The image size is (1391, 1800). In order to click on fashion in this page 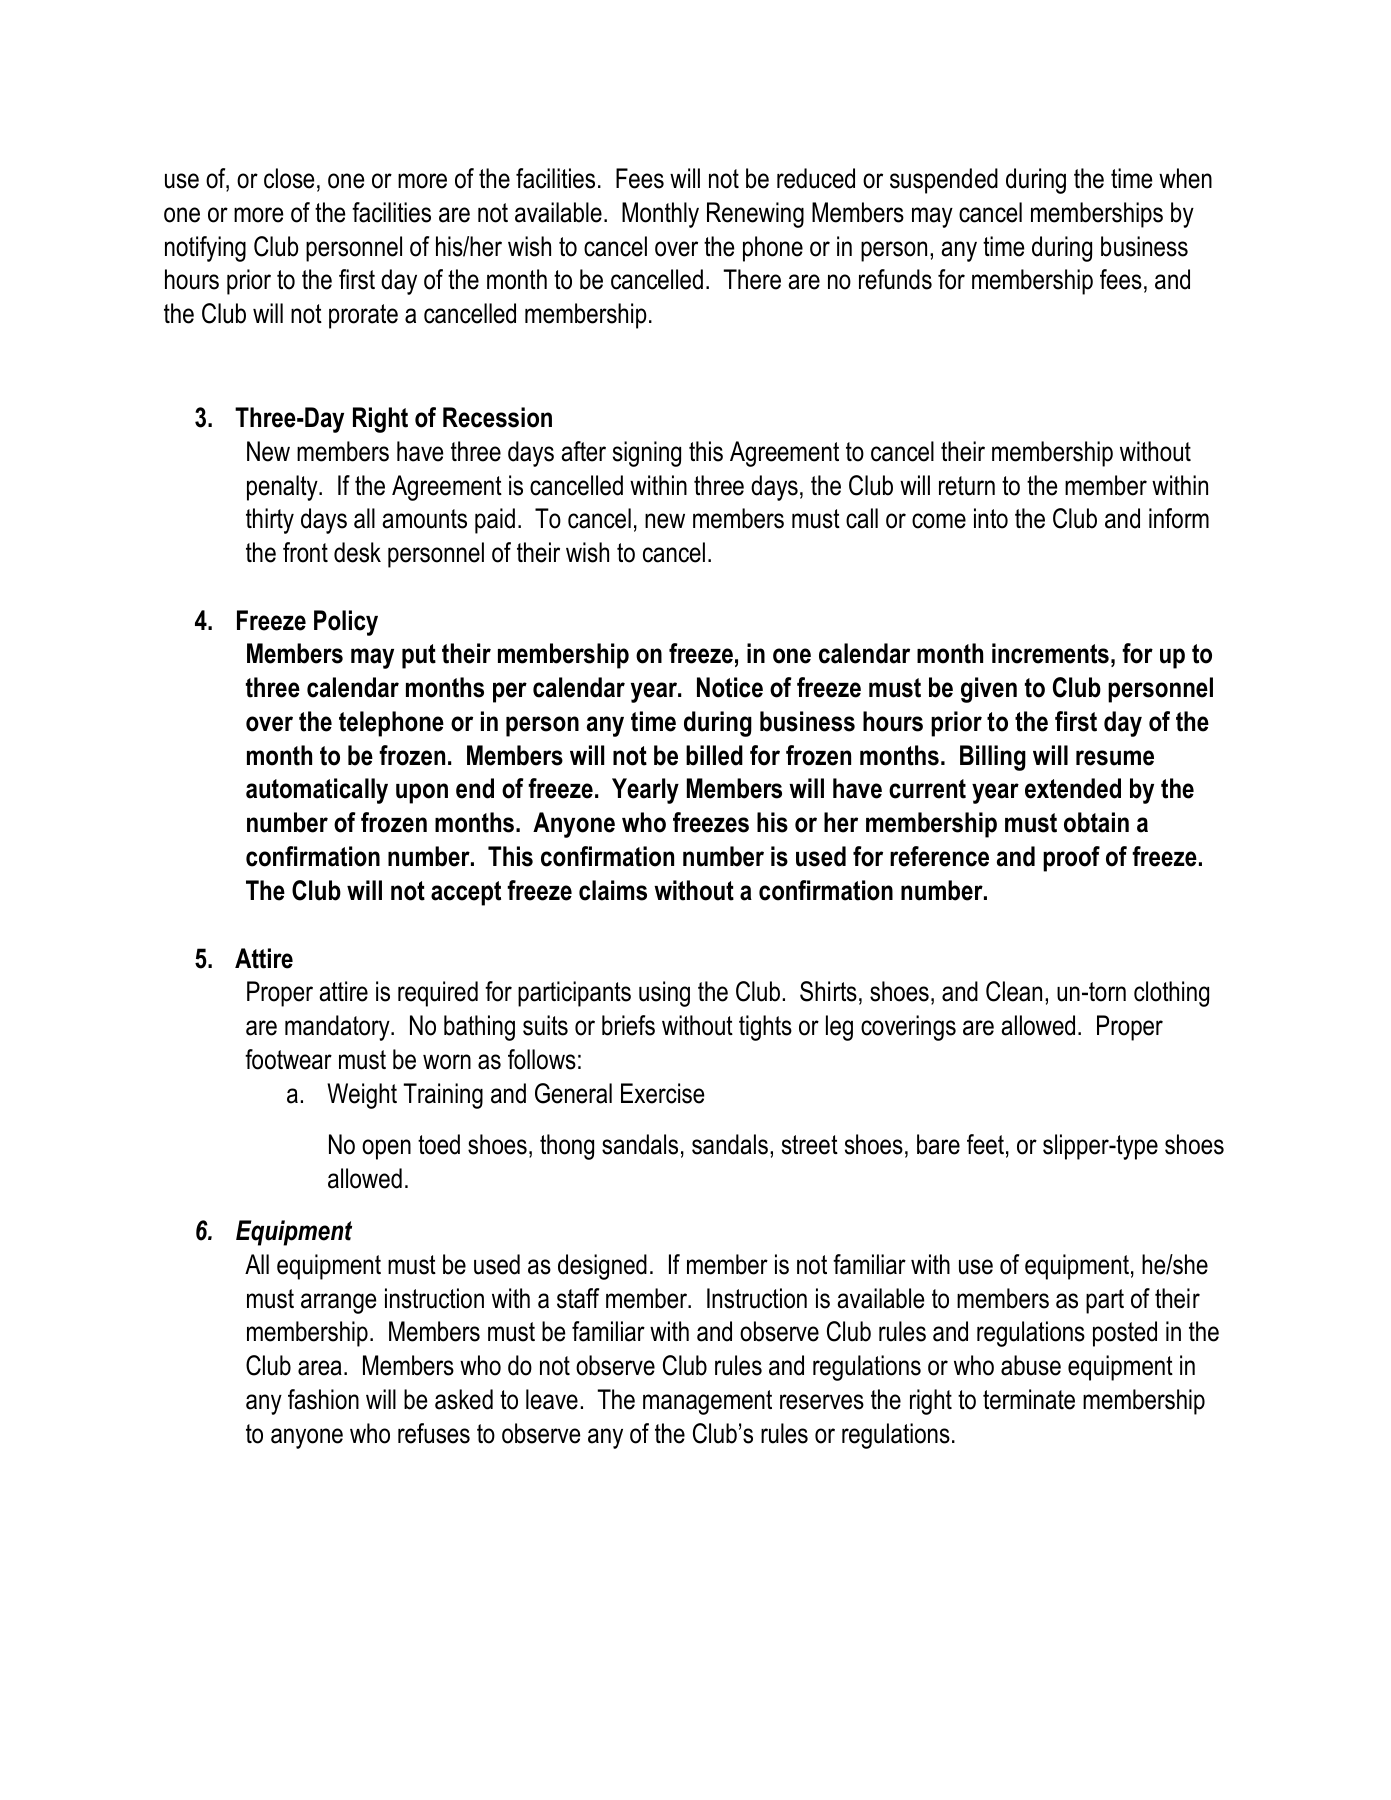, I will do `click(323, 1399)`.
